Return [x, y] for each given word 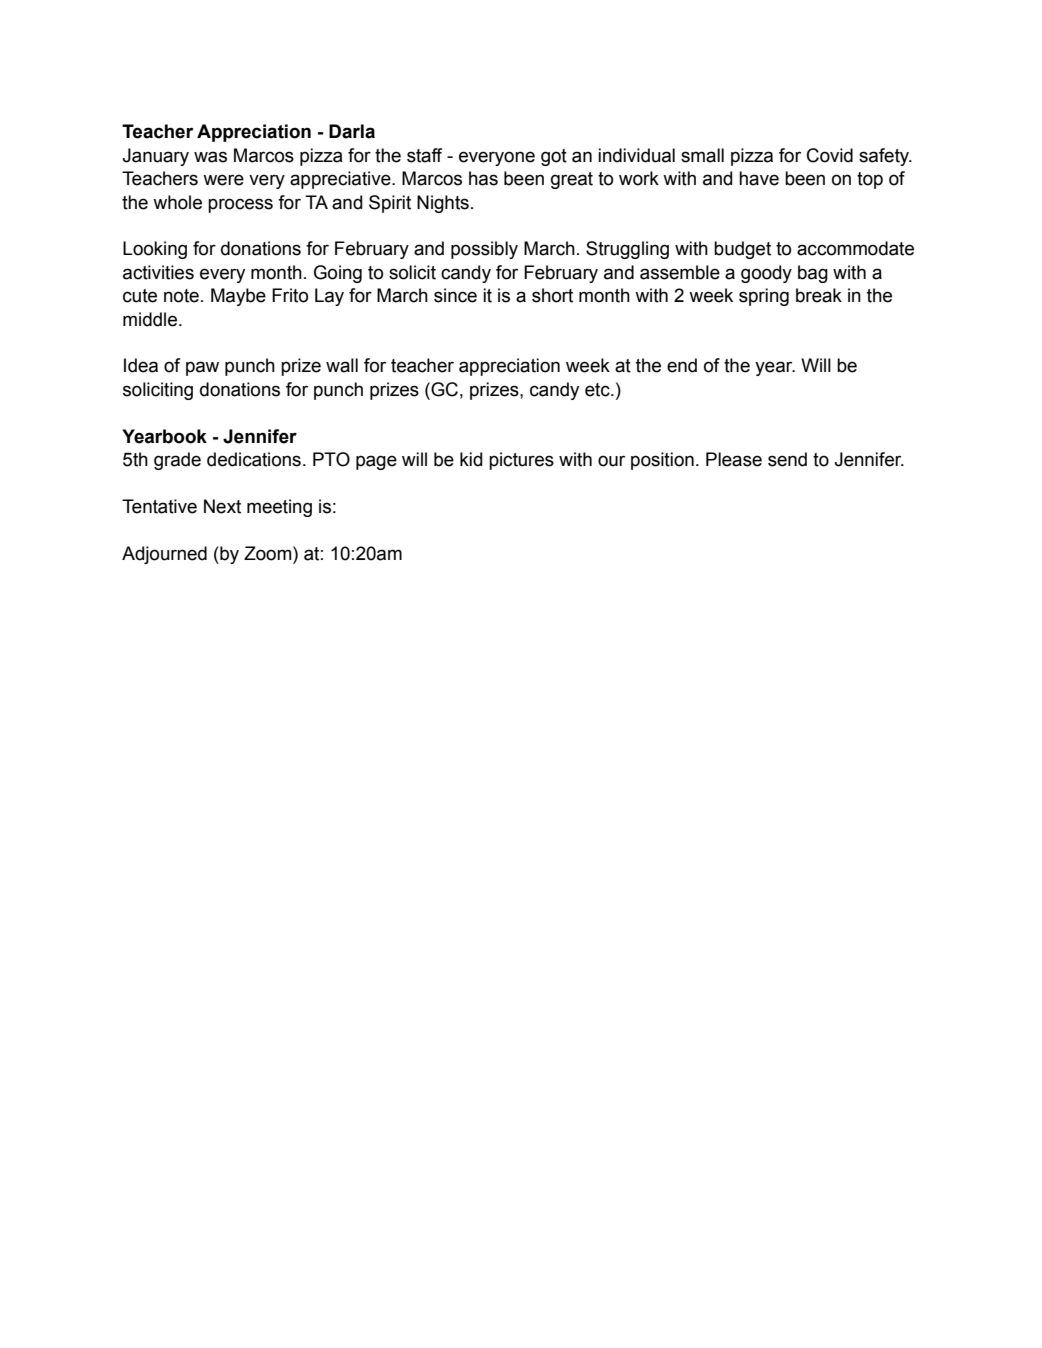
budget [742, 250]
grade [177, 461]
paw [202, 368]
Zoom [269, 553]
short [552, 295]
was [210, 157]
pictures [521, 461]
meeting [279, 508]
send [787, 459]
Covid [830, 155]
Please [734, 459]
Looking [155, 250]
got [554, 157]
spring [764, 297]
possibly [484, 250]
